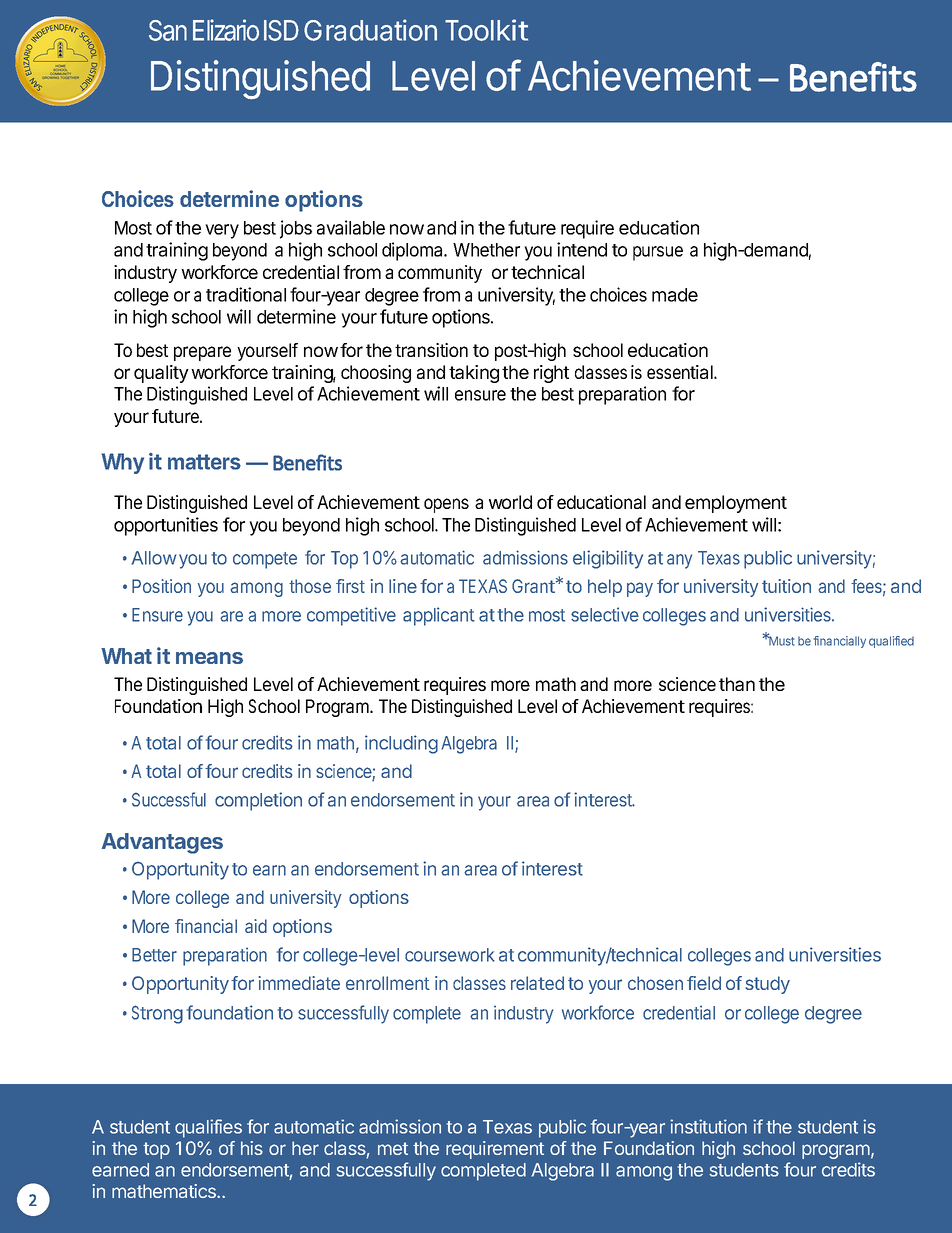 This screenshot has height=1233, width=952. I want to click on pursue, so click(658, 253).
